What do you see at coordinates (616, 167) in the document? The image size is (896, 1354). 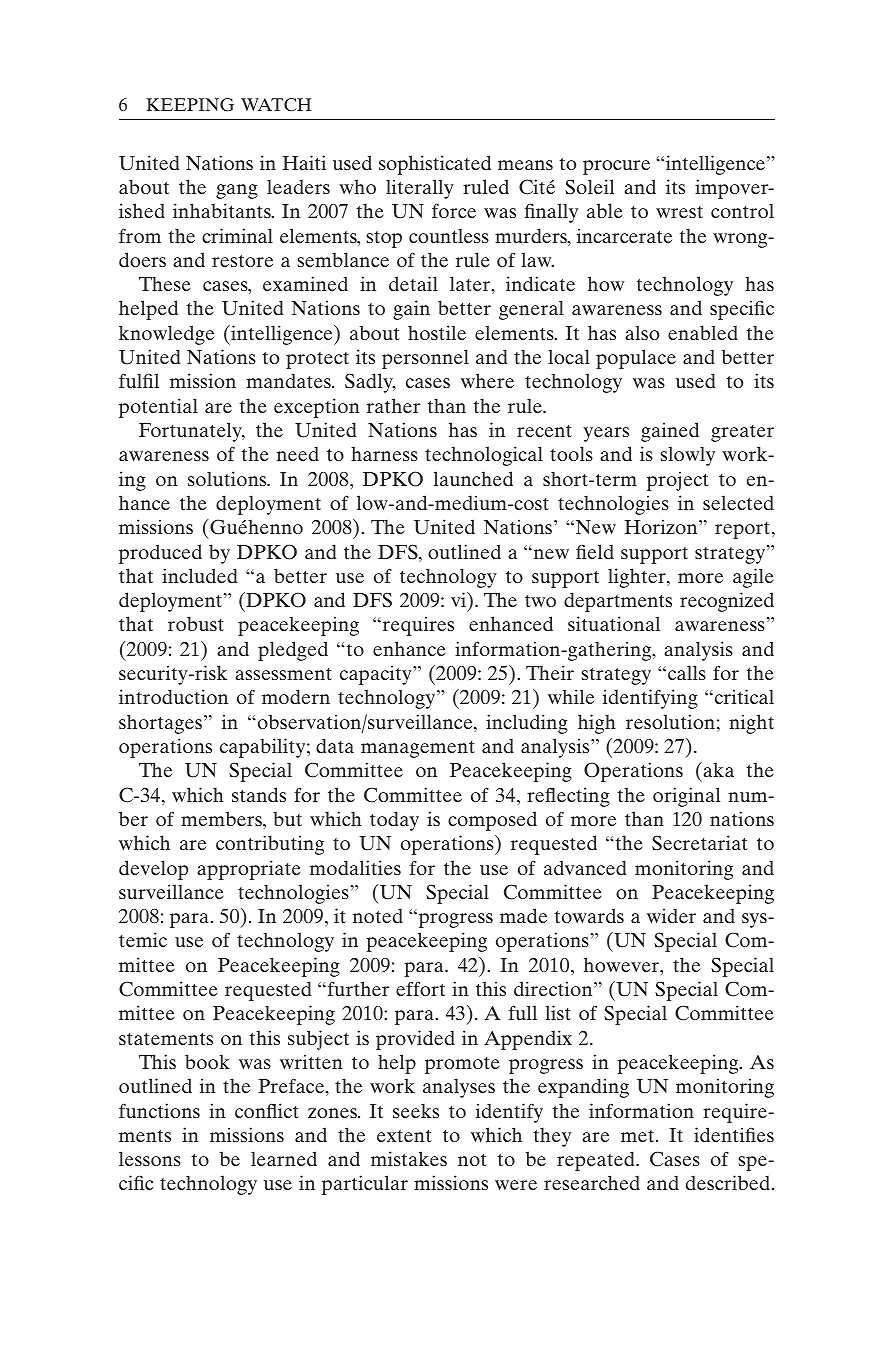 I see `procure` at bounding box center [616, 167].
